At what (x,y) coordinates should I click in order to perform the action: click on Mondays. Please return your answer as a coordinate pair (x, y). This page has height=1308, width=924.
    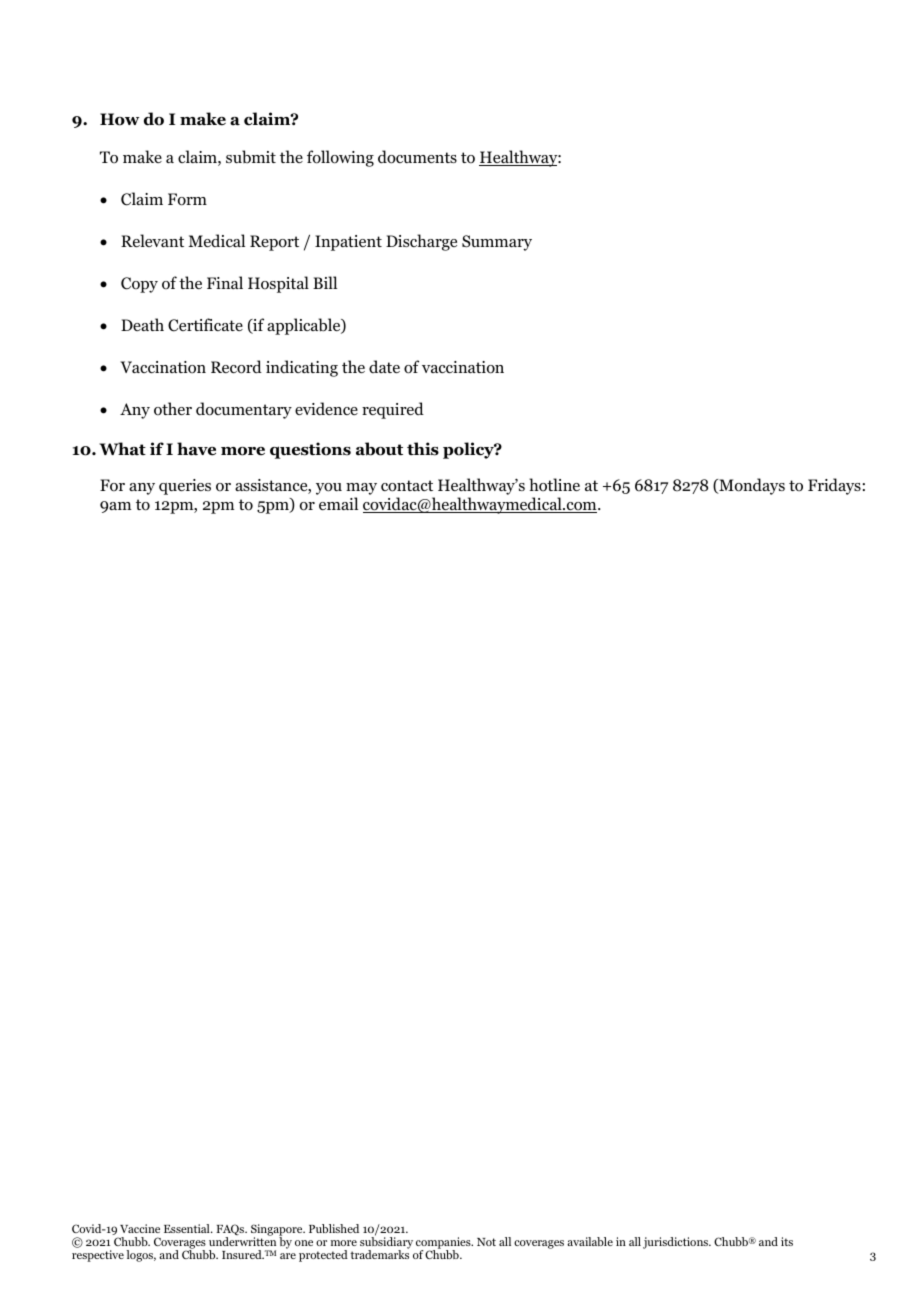
    Looking at the image, I should click on (751, 486).
